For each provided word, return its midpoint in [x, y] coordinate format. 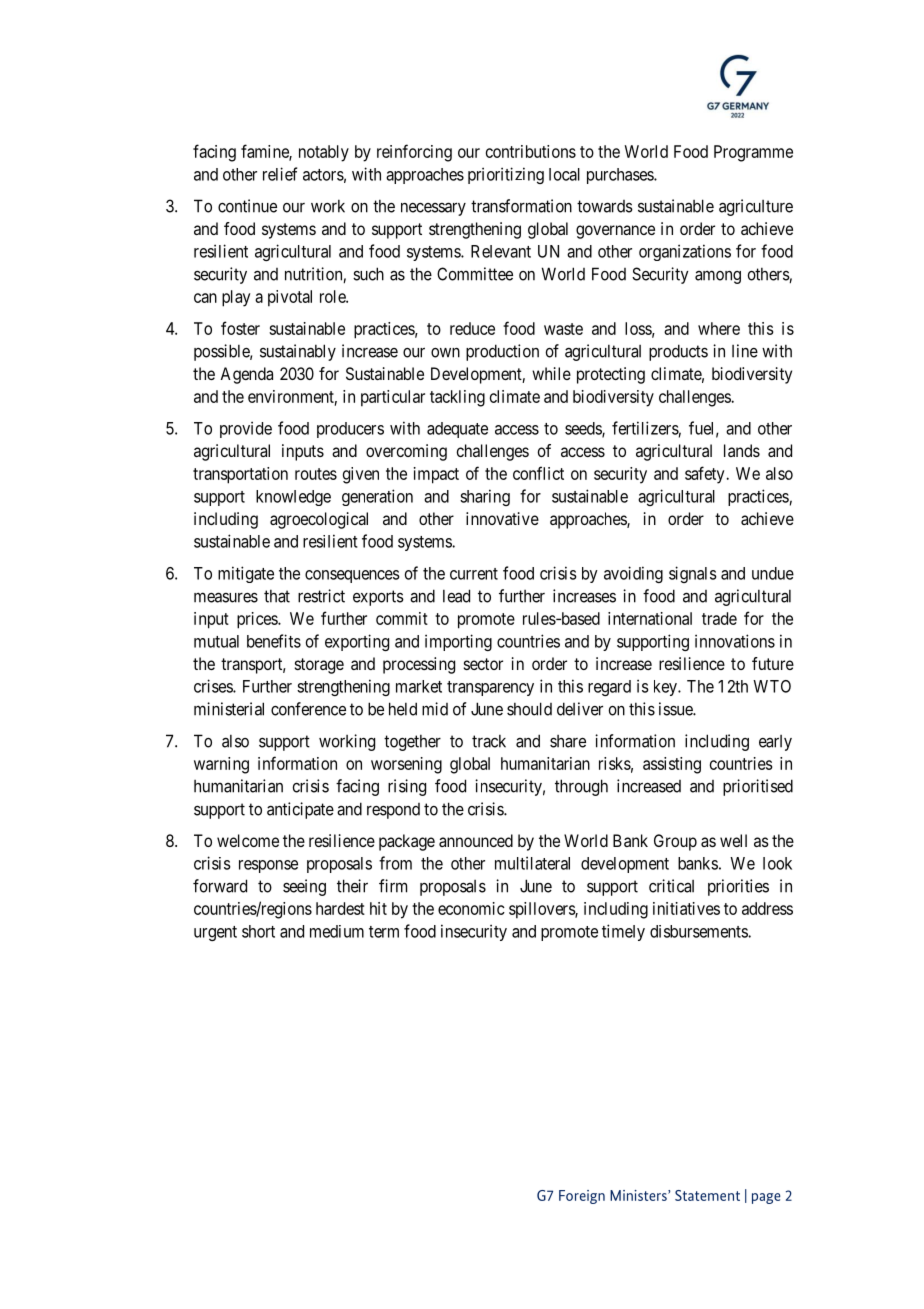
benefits [274, 641]
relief [280, 174]
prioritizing [506, 175]
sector [483, 664]
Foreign [582, 1197]
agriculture [756, 207]
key [666, 688]
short [258, 931]
